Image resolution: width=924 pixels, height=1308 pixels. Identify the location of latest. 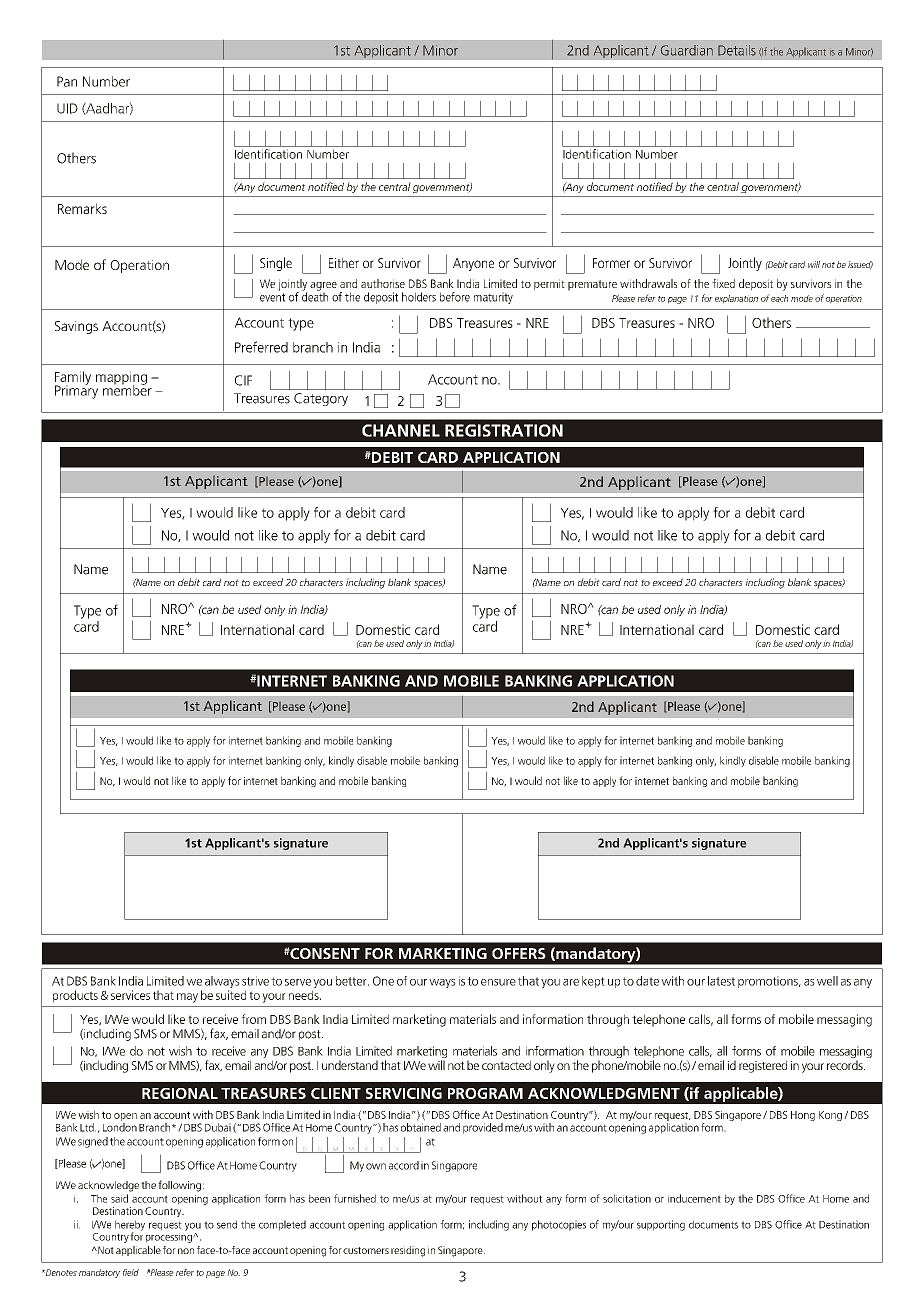
(721, 981).
